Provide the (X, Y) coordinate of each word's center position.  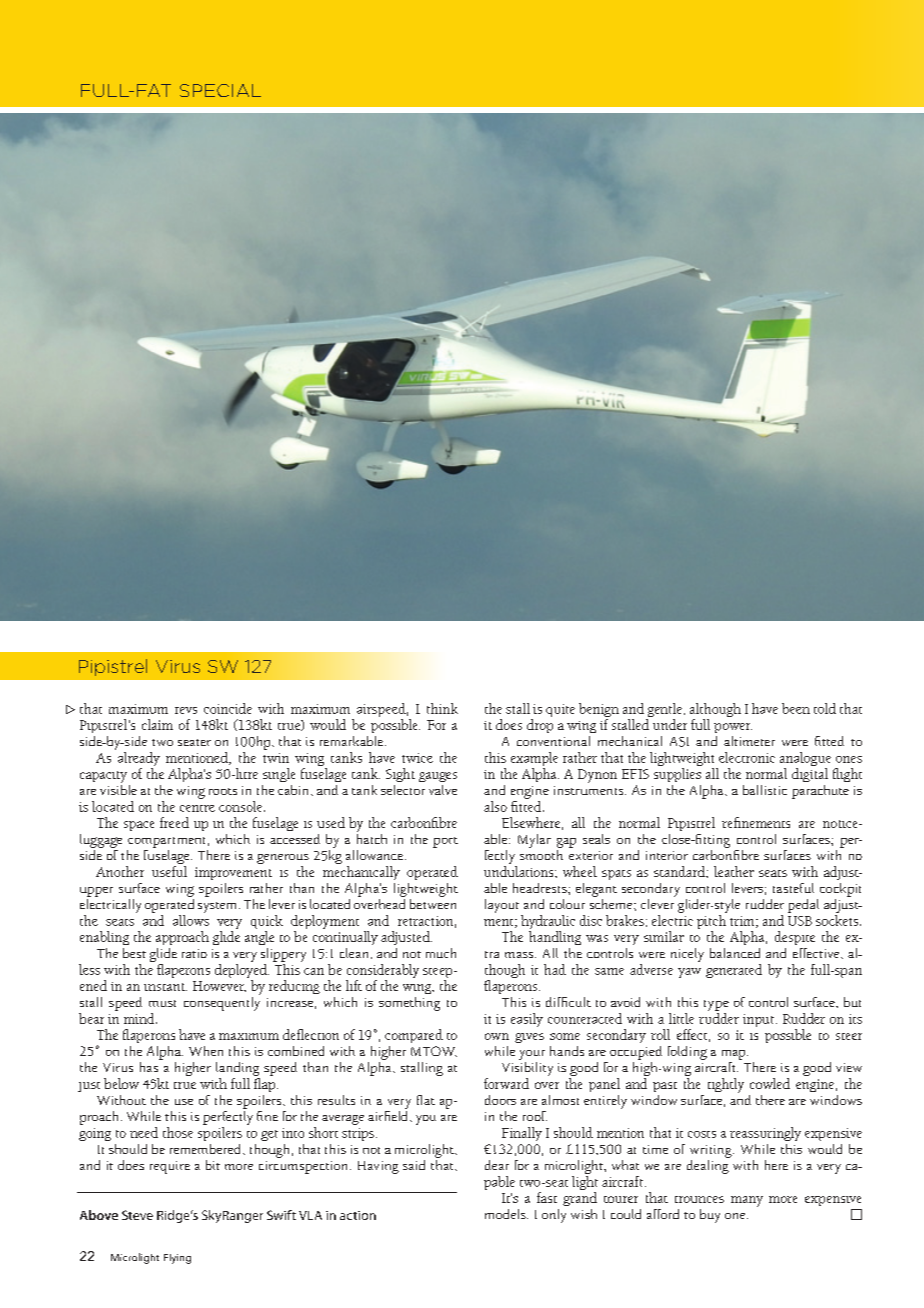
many (747, 1201)
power (733, 728)
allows (191, 920)
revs (186, 710)
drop (540, 726)
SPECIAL (220, 90)
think (442, 708)
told (825, 708)
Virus (178, 666)
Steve (137, 1215)
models (506, 1214)
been (796, 708)
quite (560, 710)
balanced (735, 953)
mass (520, 955)
